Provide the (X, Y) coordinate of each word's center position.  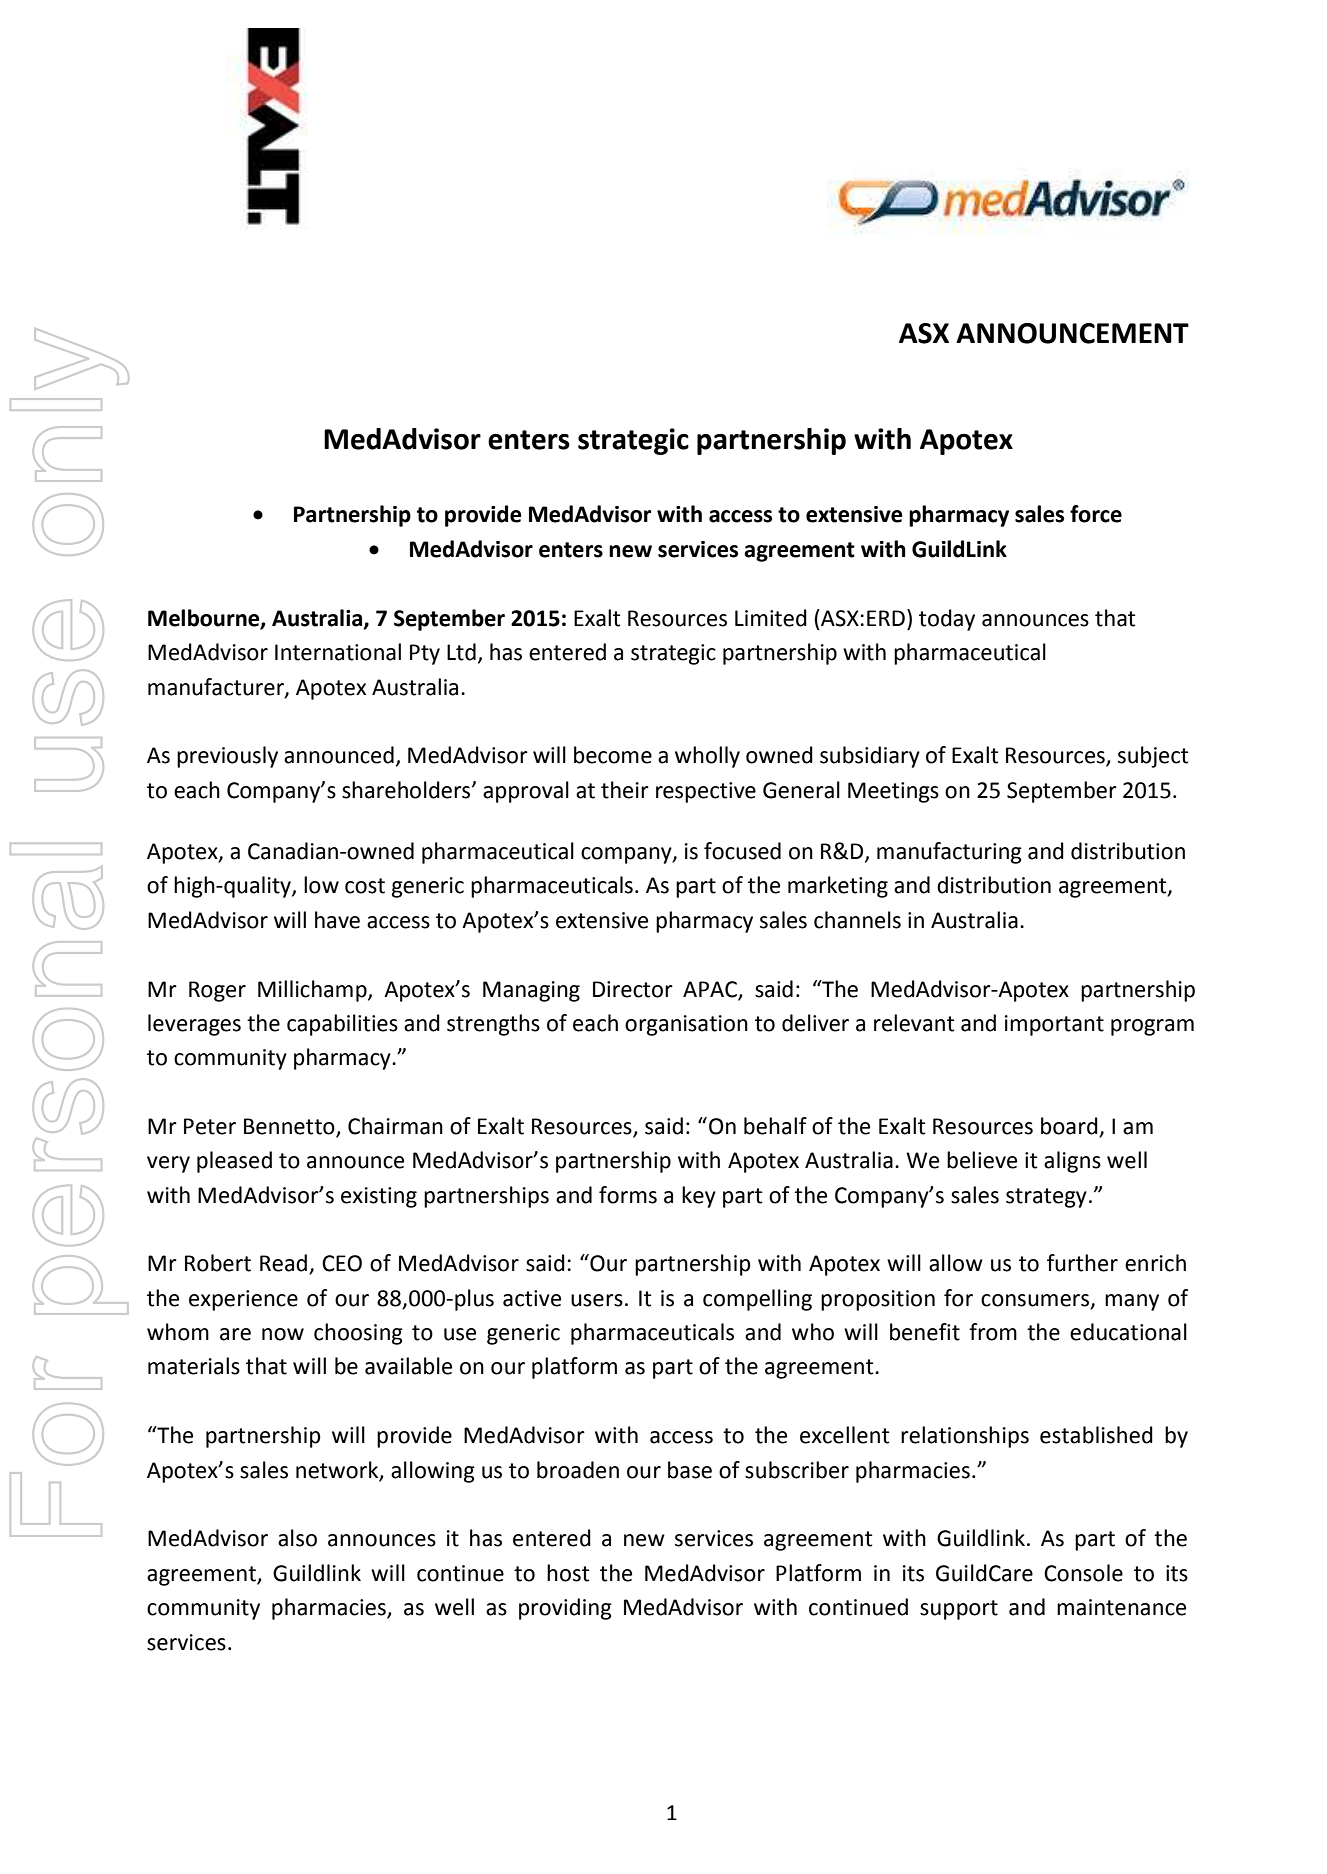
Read (285, 1264)
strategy (1046, 1198)
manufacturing (949, 853)
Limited (771, 618)
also (297, 1538)
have (337, 920)
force (1096, 514)
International (338, 652)
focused (742, 851)
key (699, 1197)
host (568, 1573)
